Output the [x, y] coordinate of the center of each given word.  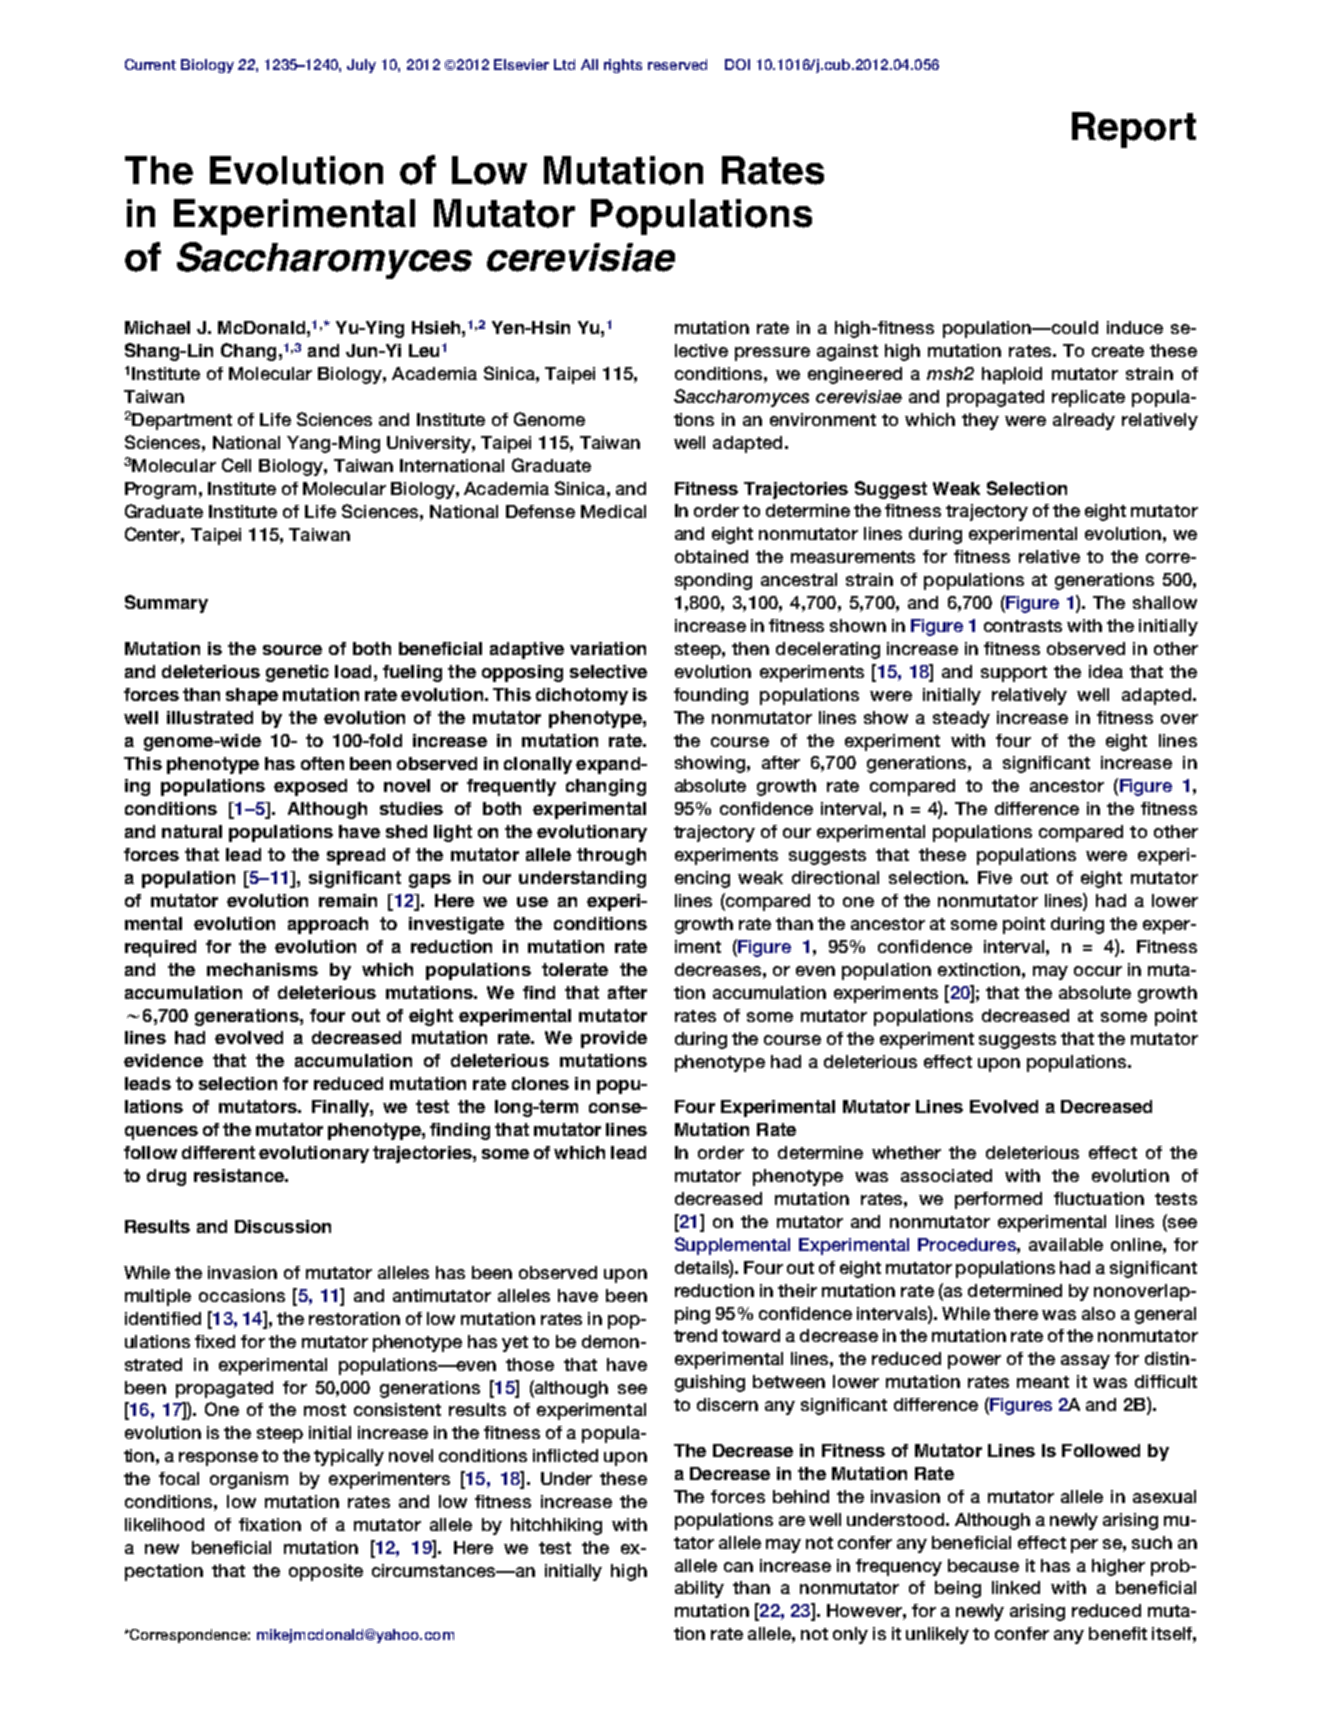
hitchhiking [556, 1526]
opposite [326, 1572]
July [361, 66]
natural [192, 831]
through [611, 856]
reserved [677, 64]
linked [1016, 1587]
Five [995, 877]
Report [1134, 130]
